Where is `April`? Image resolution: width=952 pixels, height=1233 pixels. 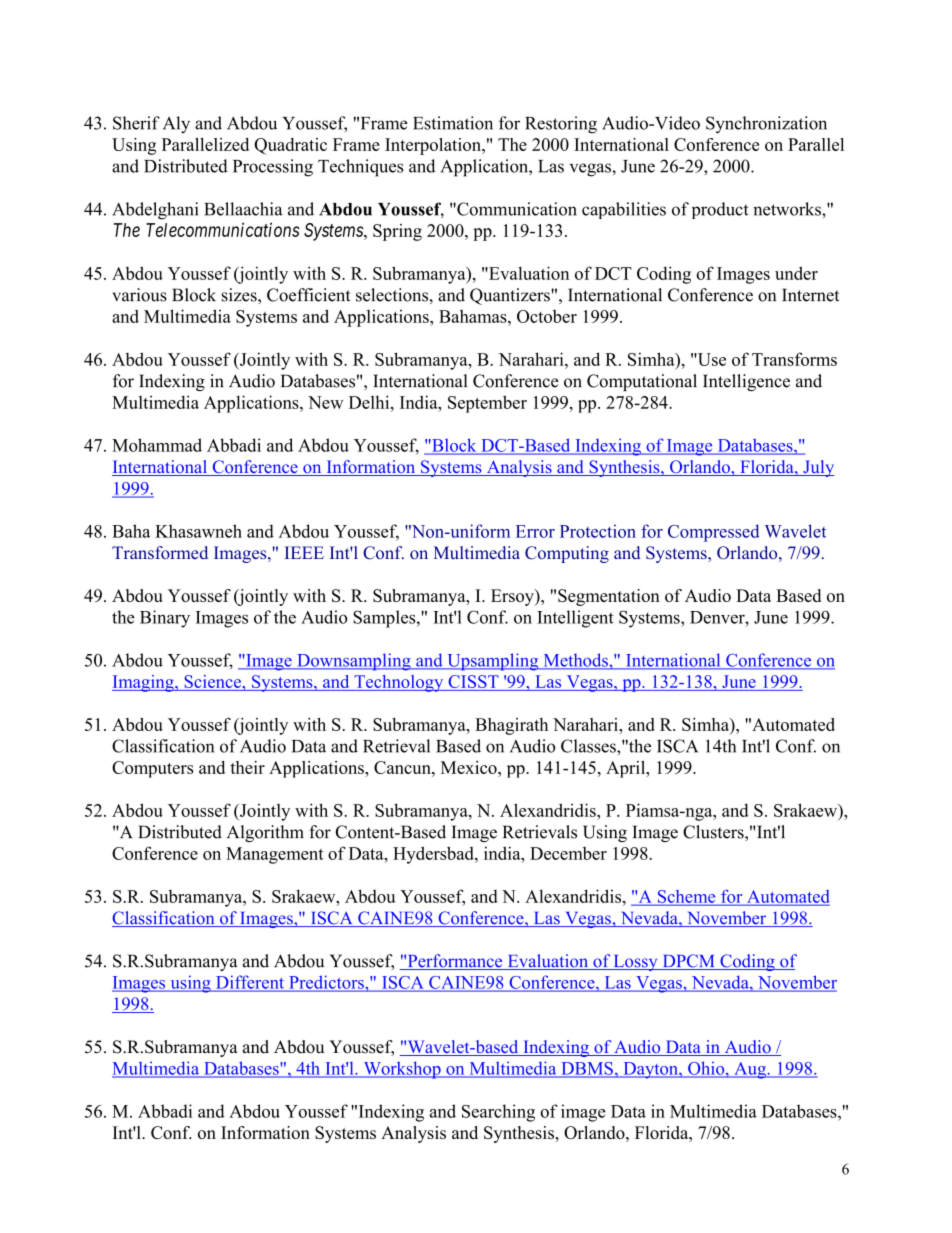
April is located at coordinates (627, 769).
